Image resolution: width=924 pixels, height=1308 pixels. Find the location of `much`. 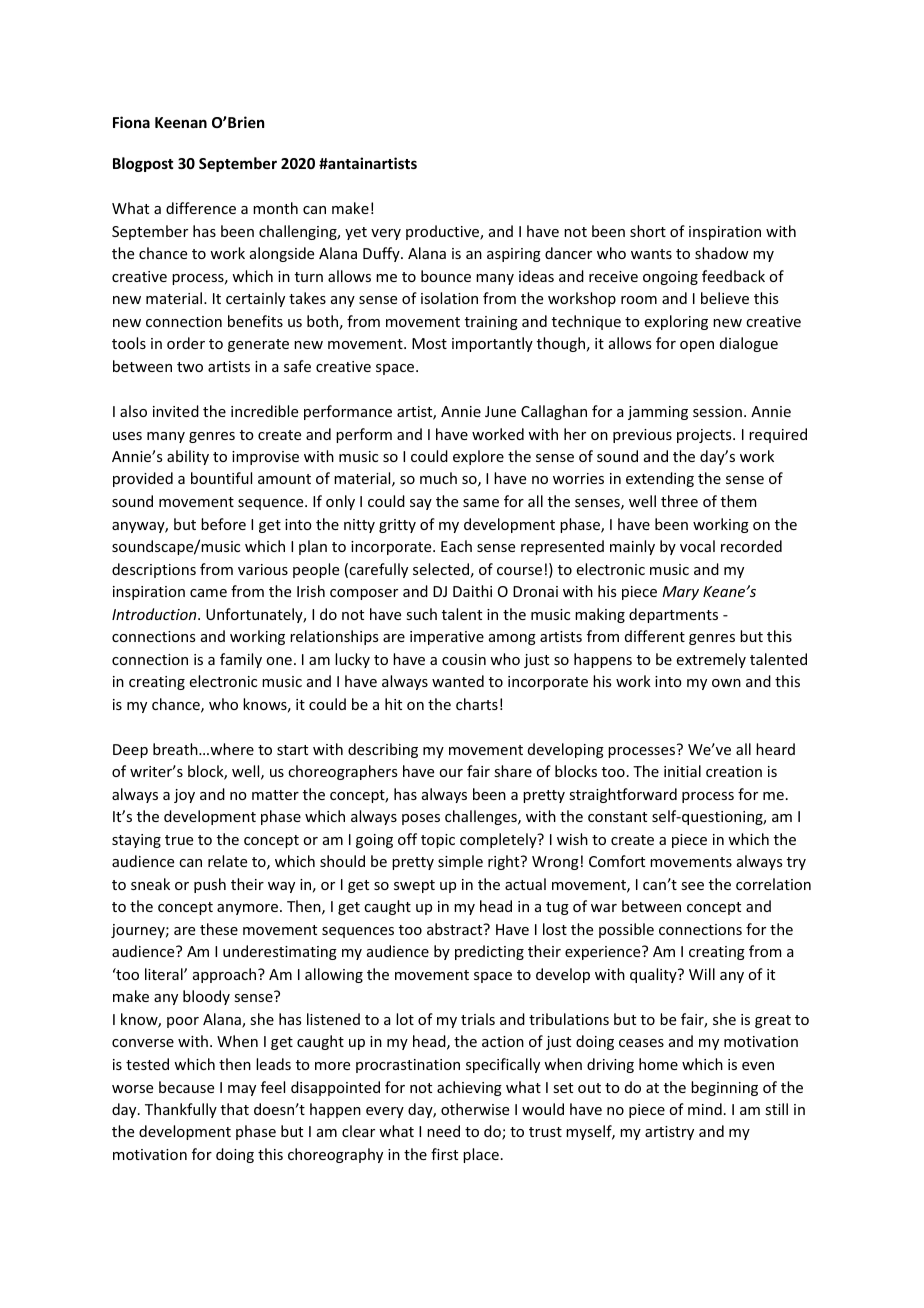

much is located at coordinates (438, 478).
